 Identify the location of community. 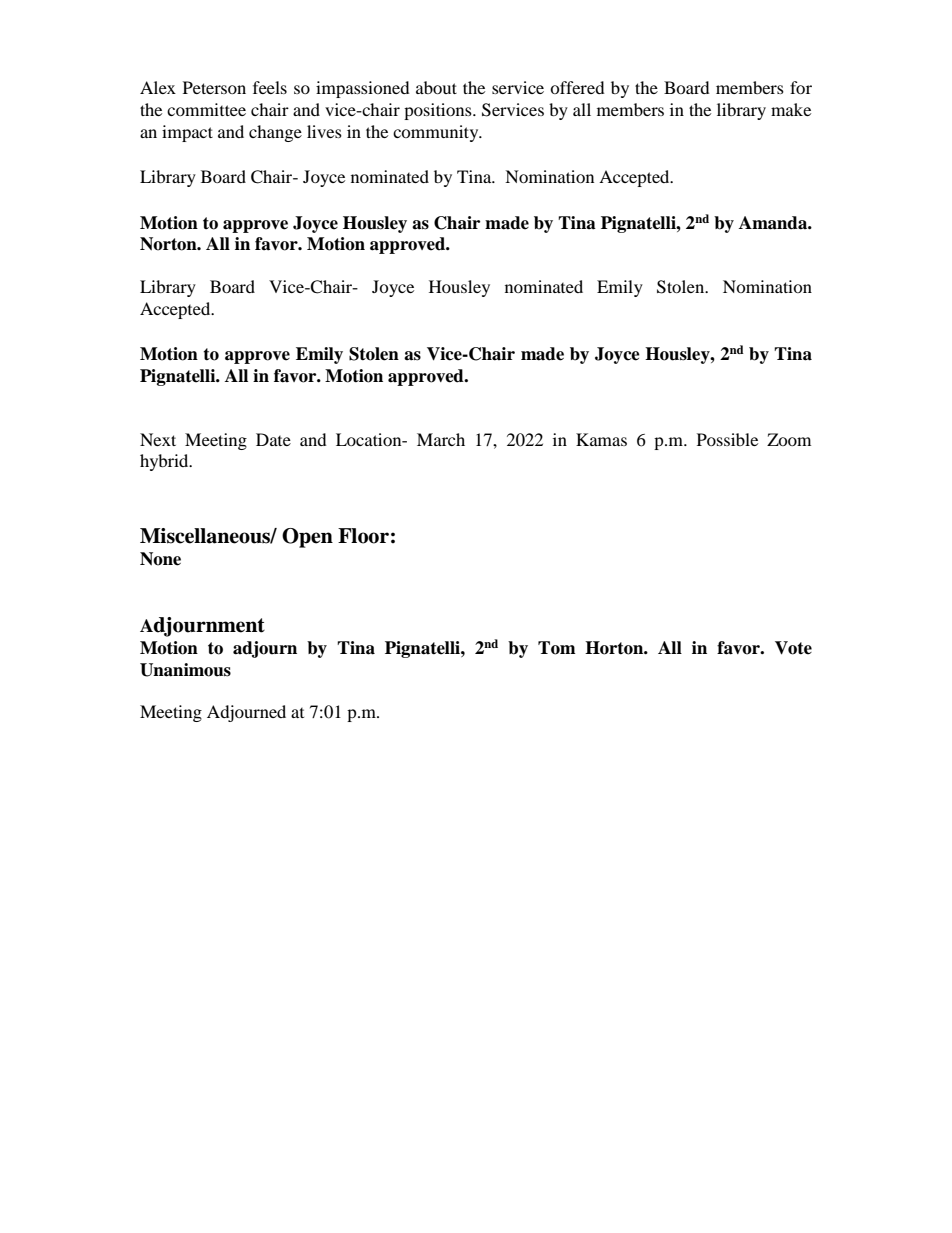
(437, 133).
